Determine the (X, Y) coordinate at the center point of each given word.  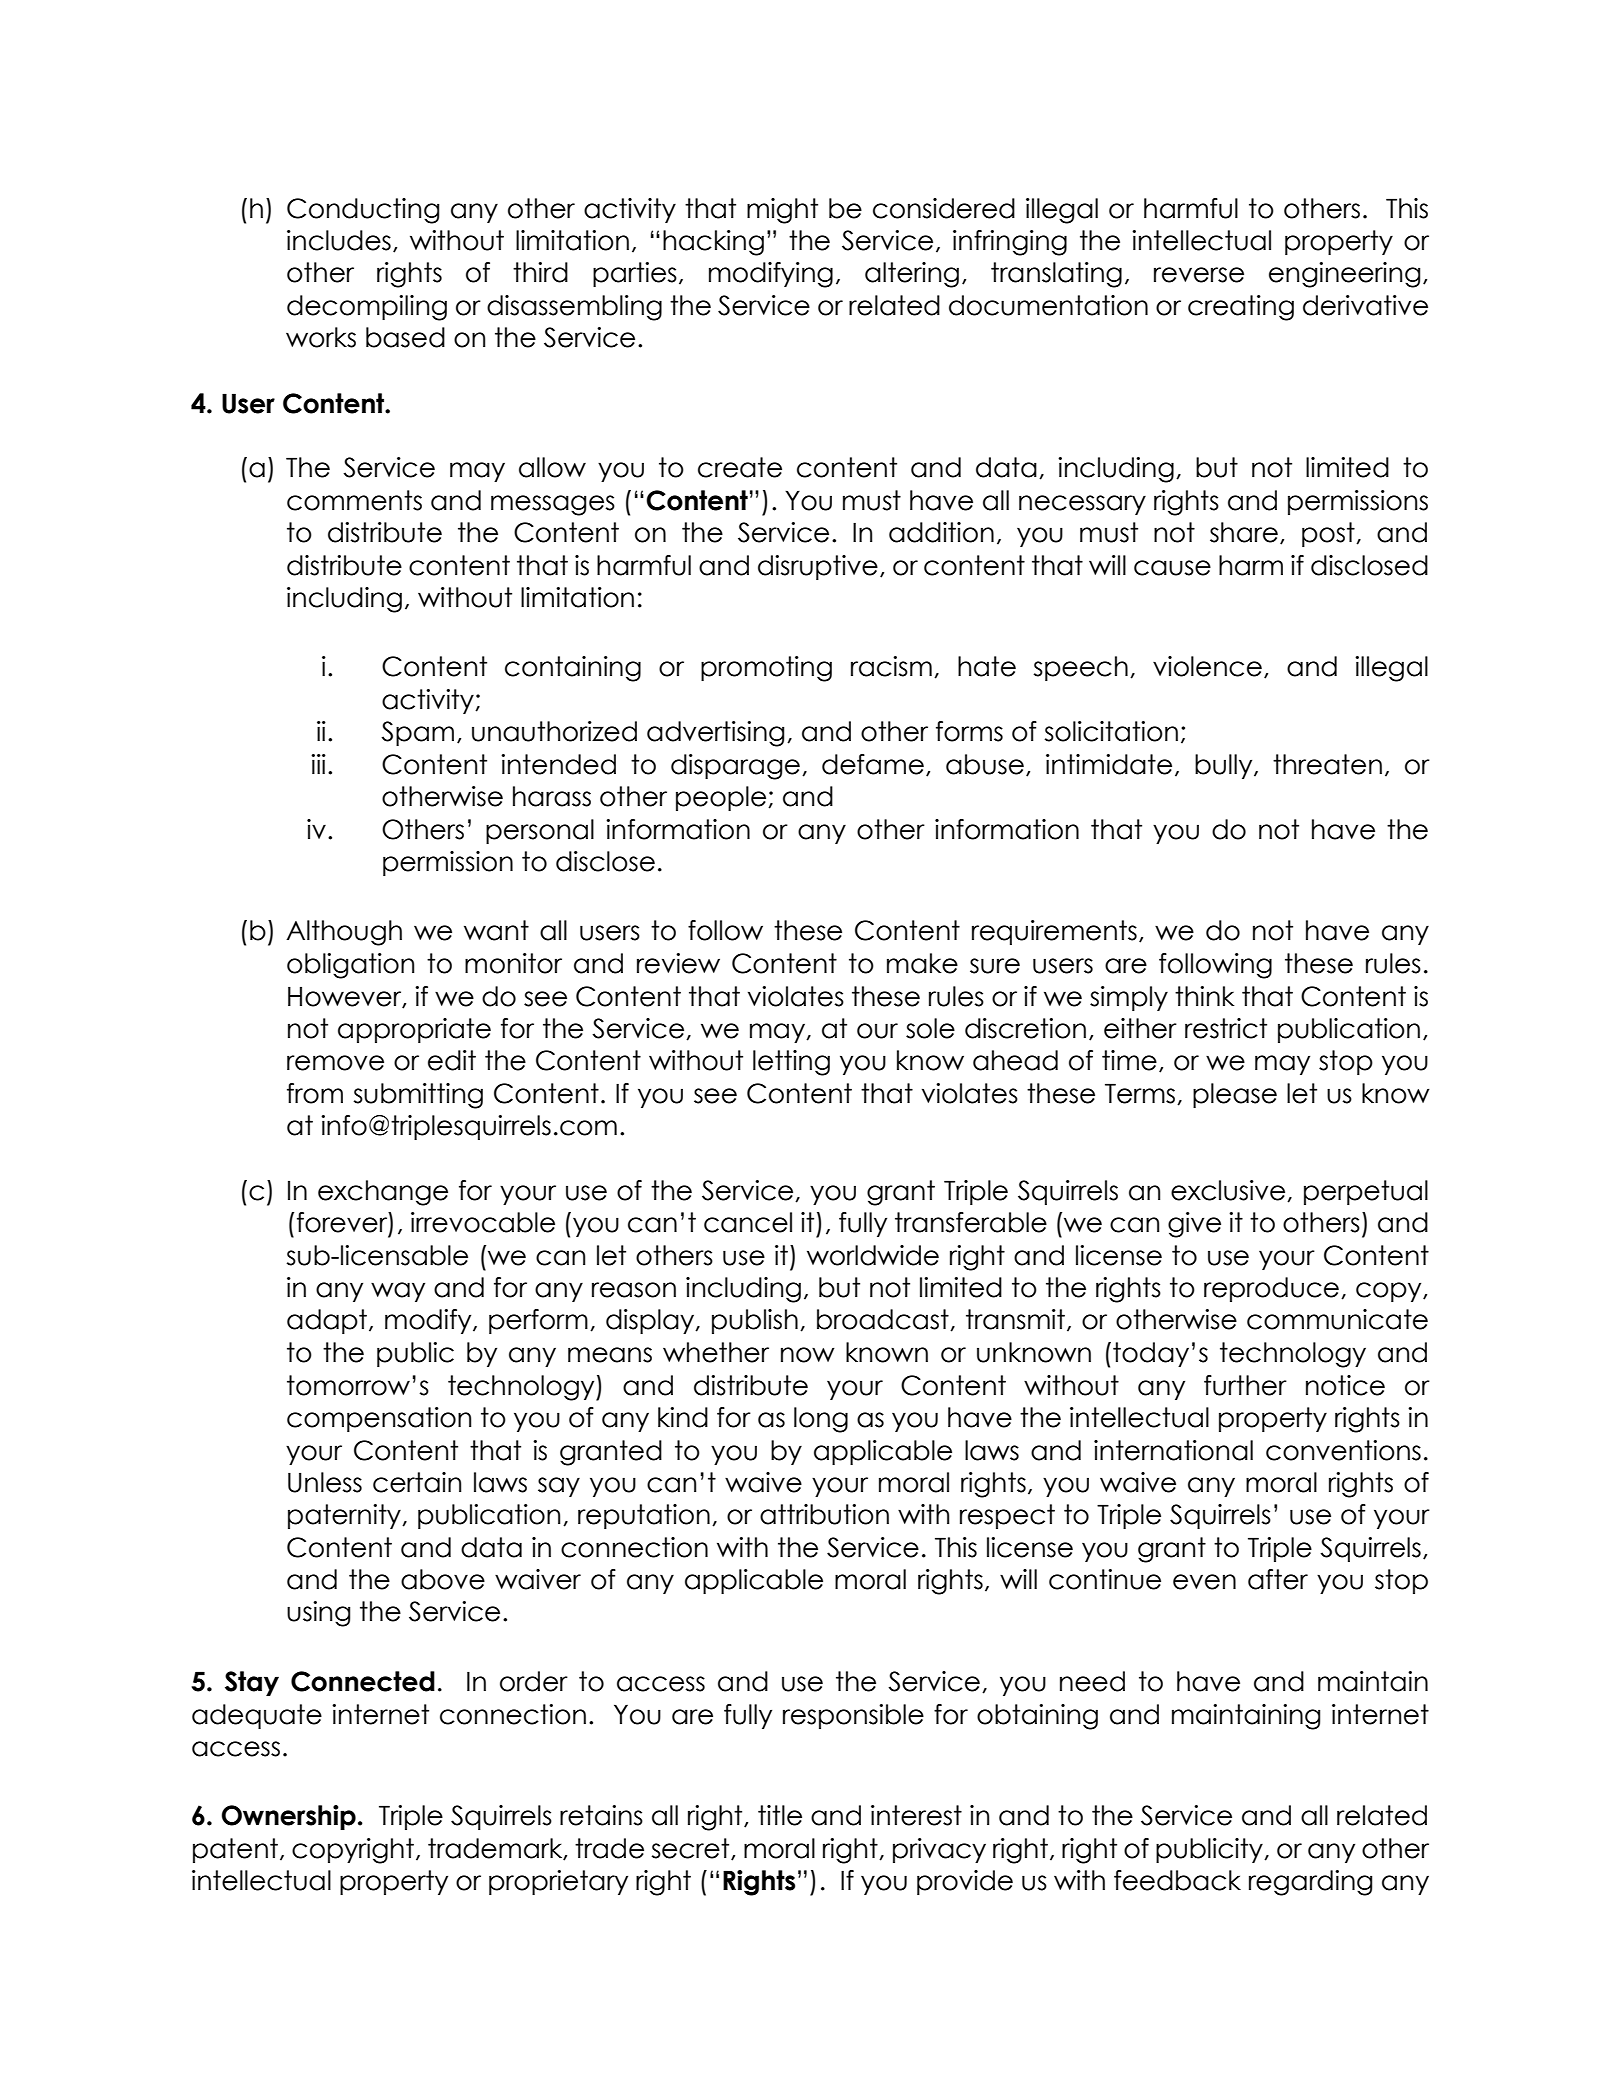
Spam (417, 733)
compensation (379, 1419)
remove (335, 1063)
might (782, 211)
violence (1207, 666)
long (821, 1420)
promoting (766, 669)
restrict (1226, 1028)
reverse (1199, 275)
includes (339, 240)
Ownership (288, 1817)
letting (791, 1063)
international (1173, 1450)
